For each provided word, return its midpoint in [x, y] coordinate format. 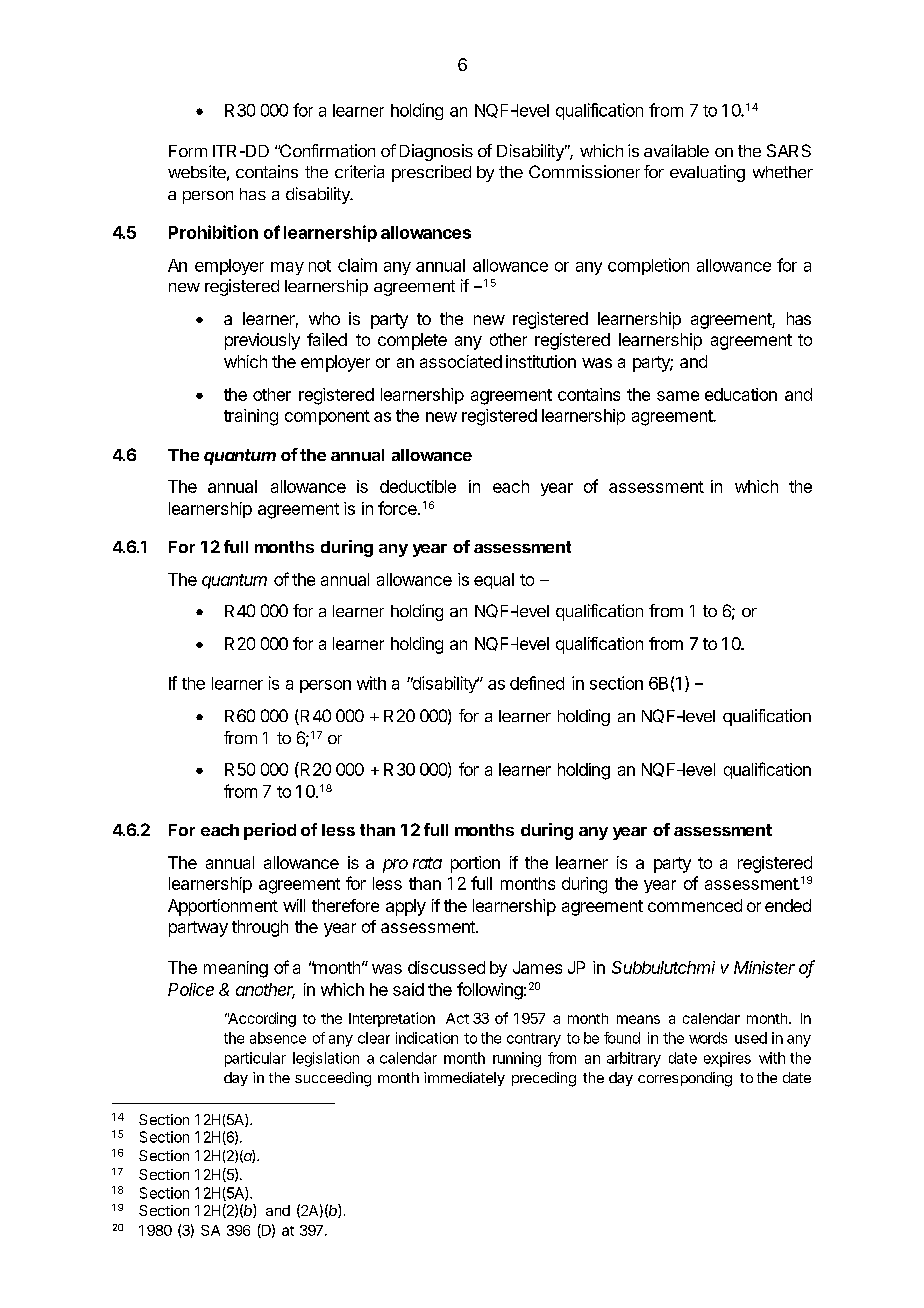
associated [461, 361]
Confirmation [326, 150]
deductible [418, 486]
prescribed [431, 173]
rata [427, 863]
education [741, 394]
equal [494, 581]
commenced [695, 905]
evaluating [707, 173]
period [270, 831]
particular [255, 1059]
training [251, 417]
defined [537, 683]
